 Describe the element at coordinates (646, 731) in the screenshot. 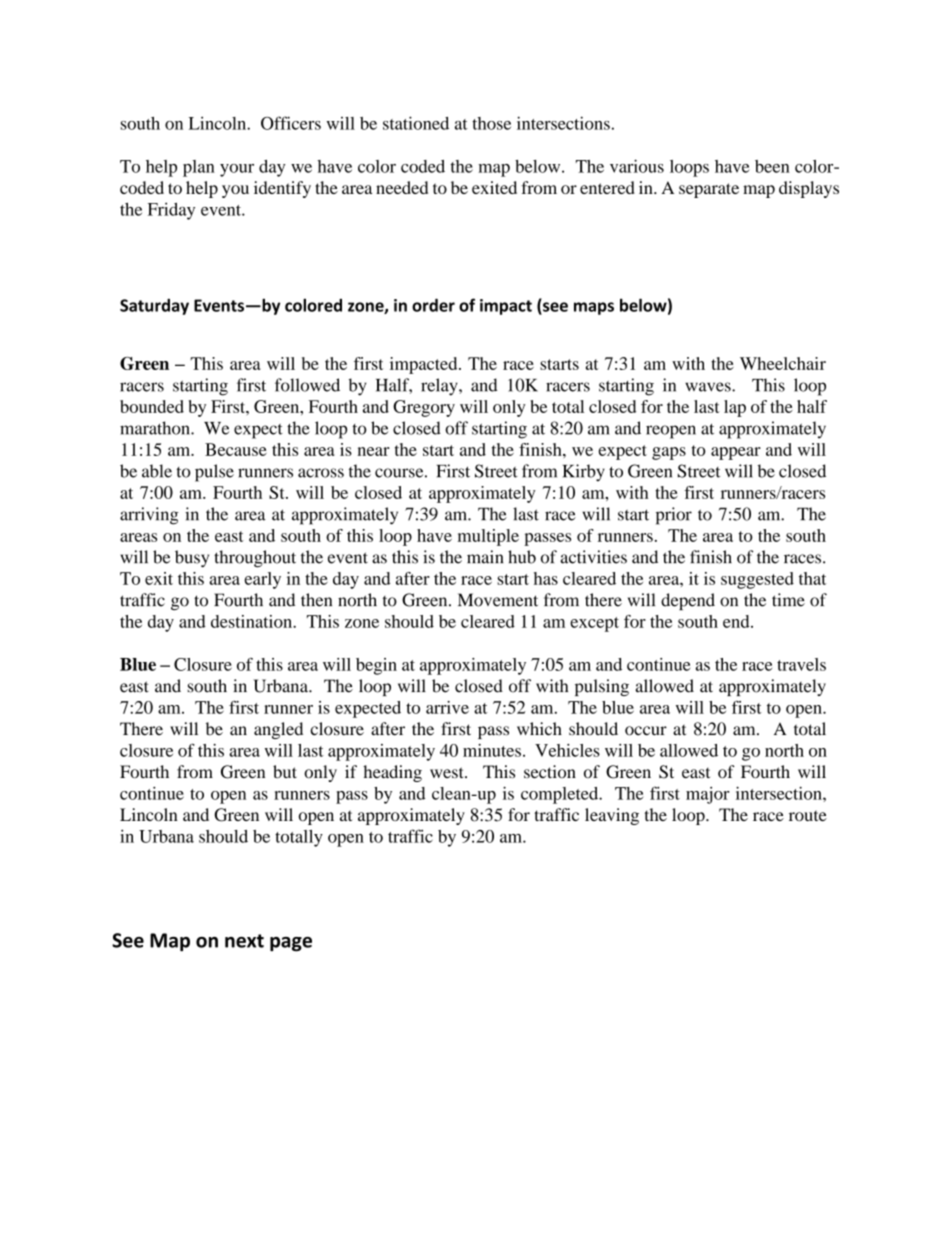

I see `occur` at that location.
